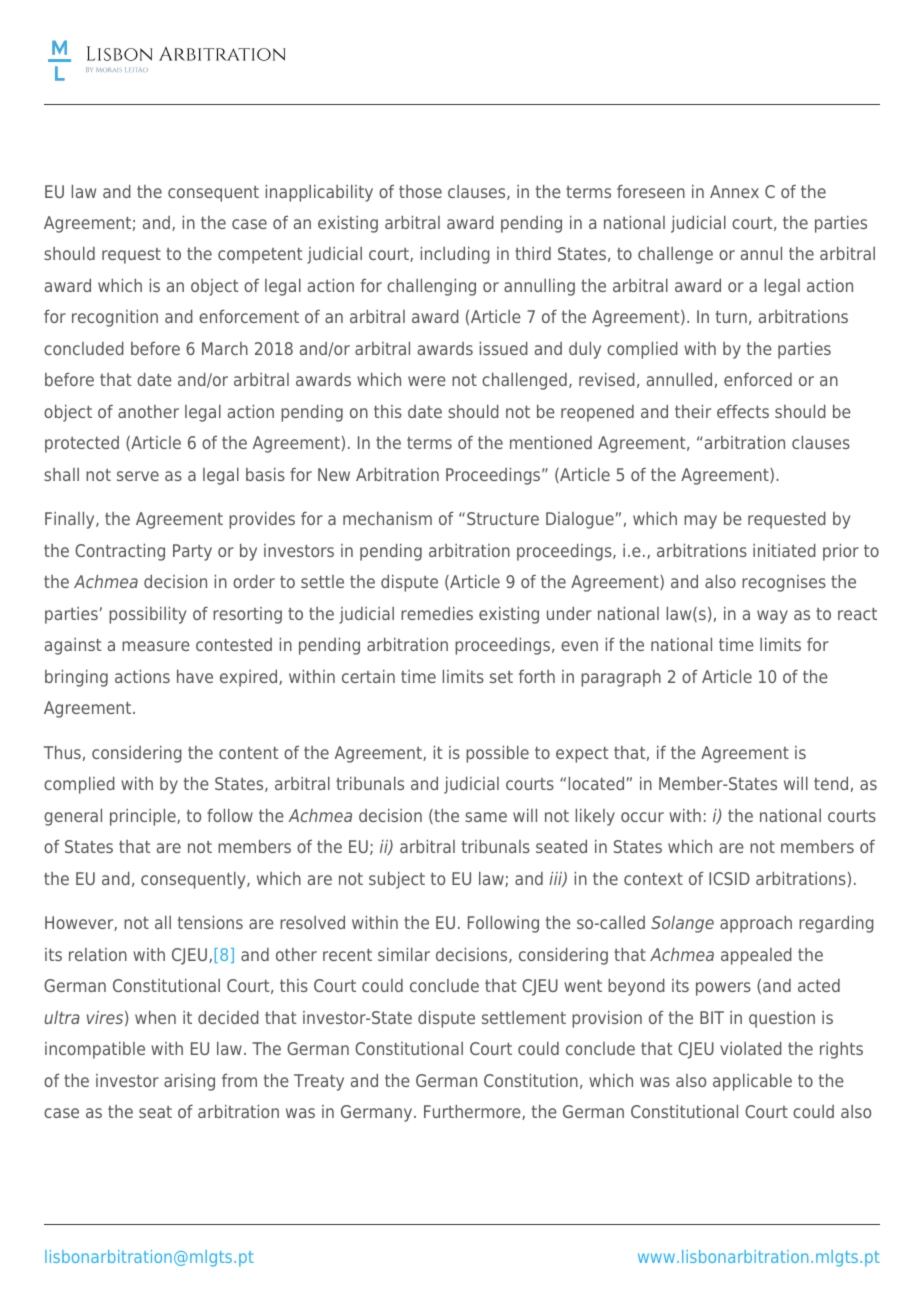  What do you see at coordinates (437, 613) in the screenshot?
I see `remedies` at bounding box center [437, 613].
